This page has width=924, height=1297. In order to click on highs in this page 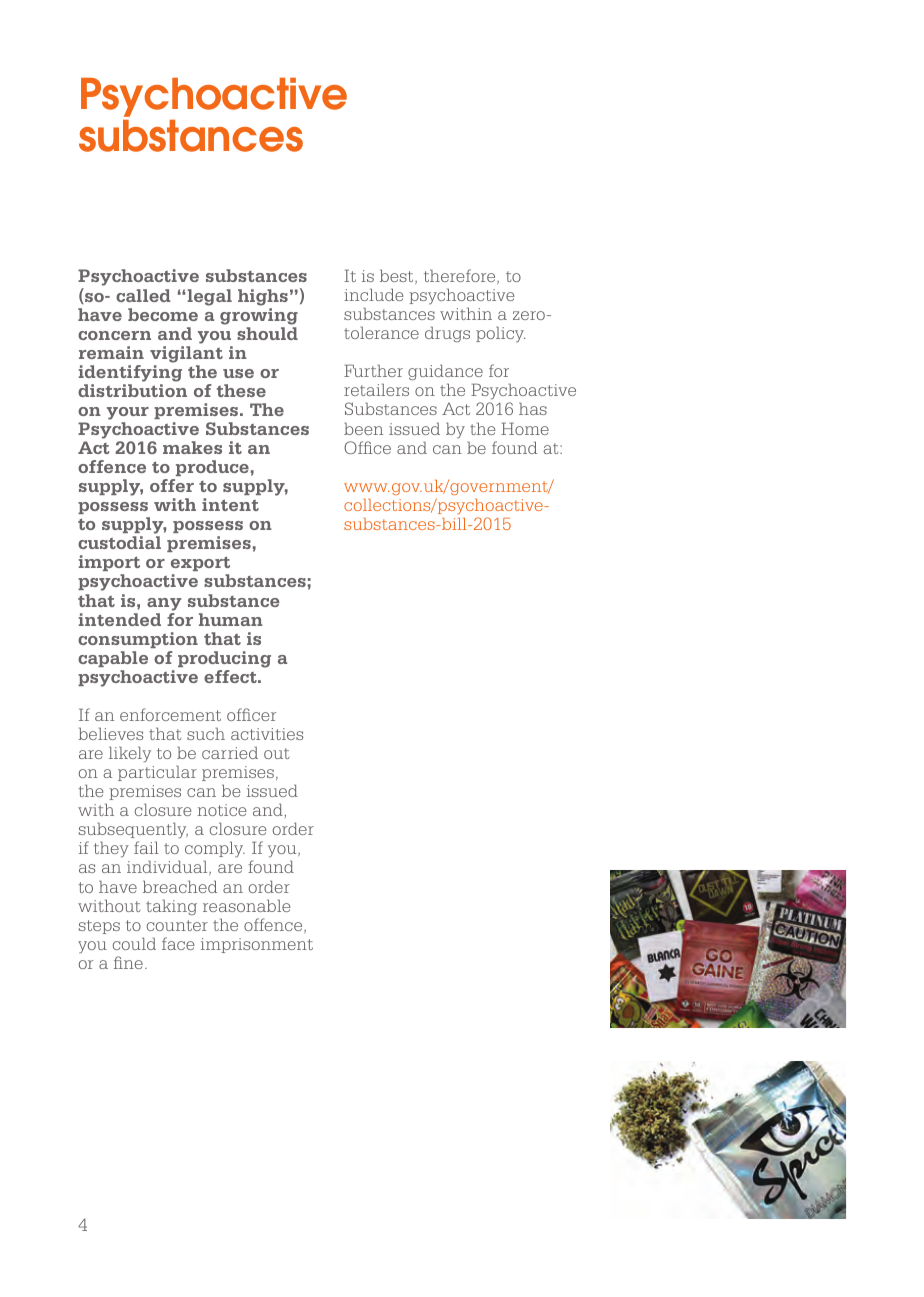, I will do `click(263, 297)`.
